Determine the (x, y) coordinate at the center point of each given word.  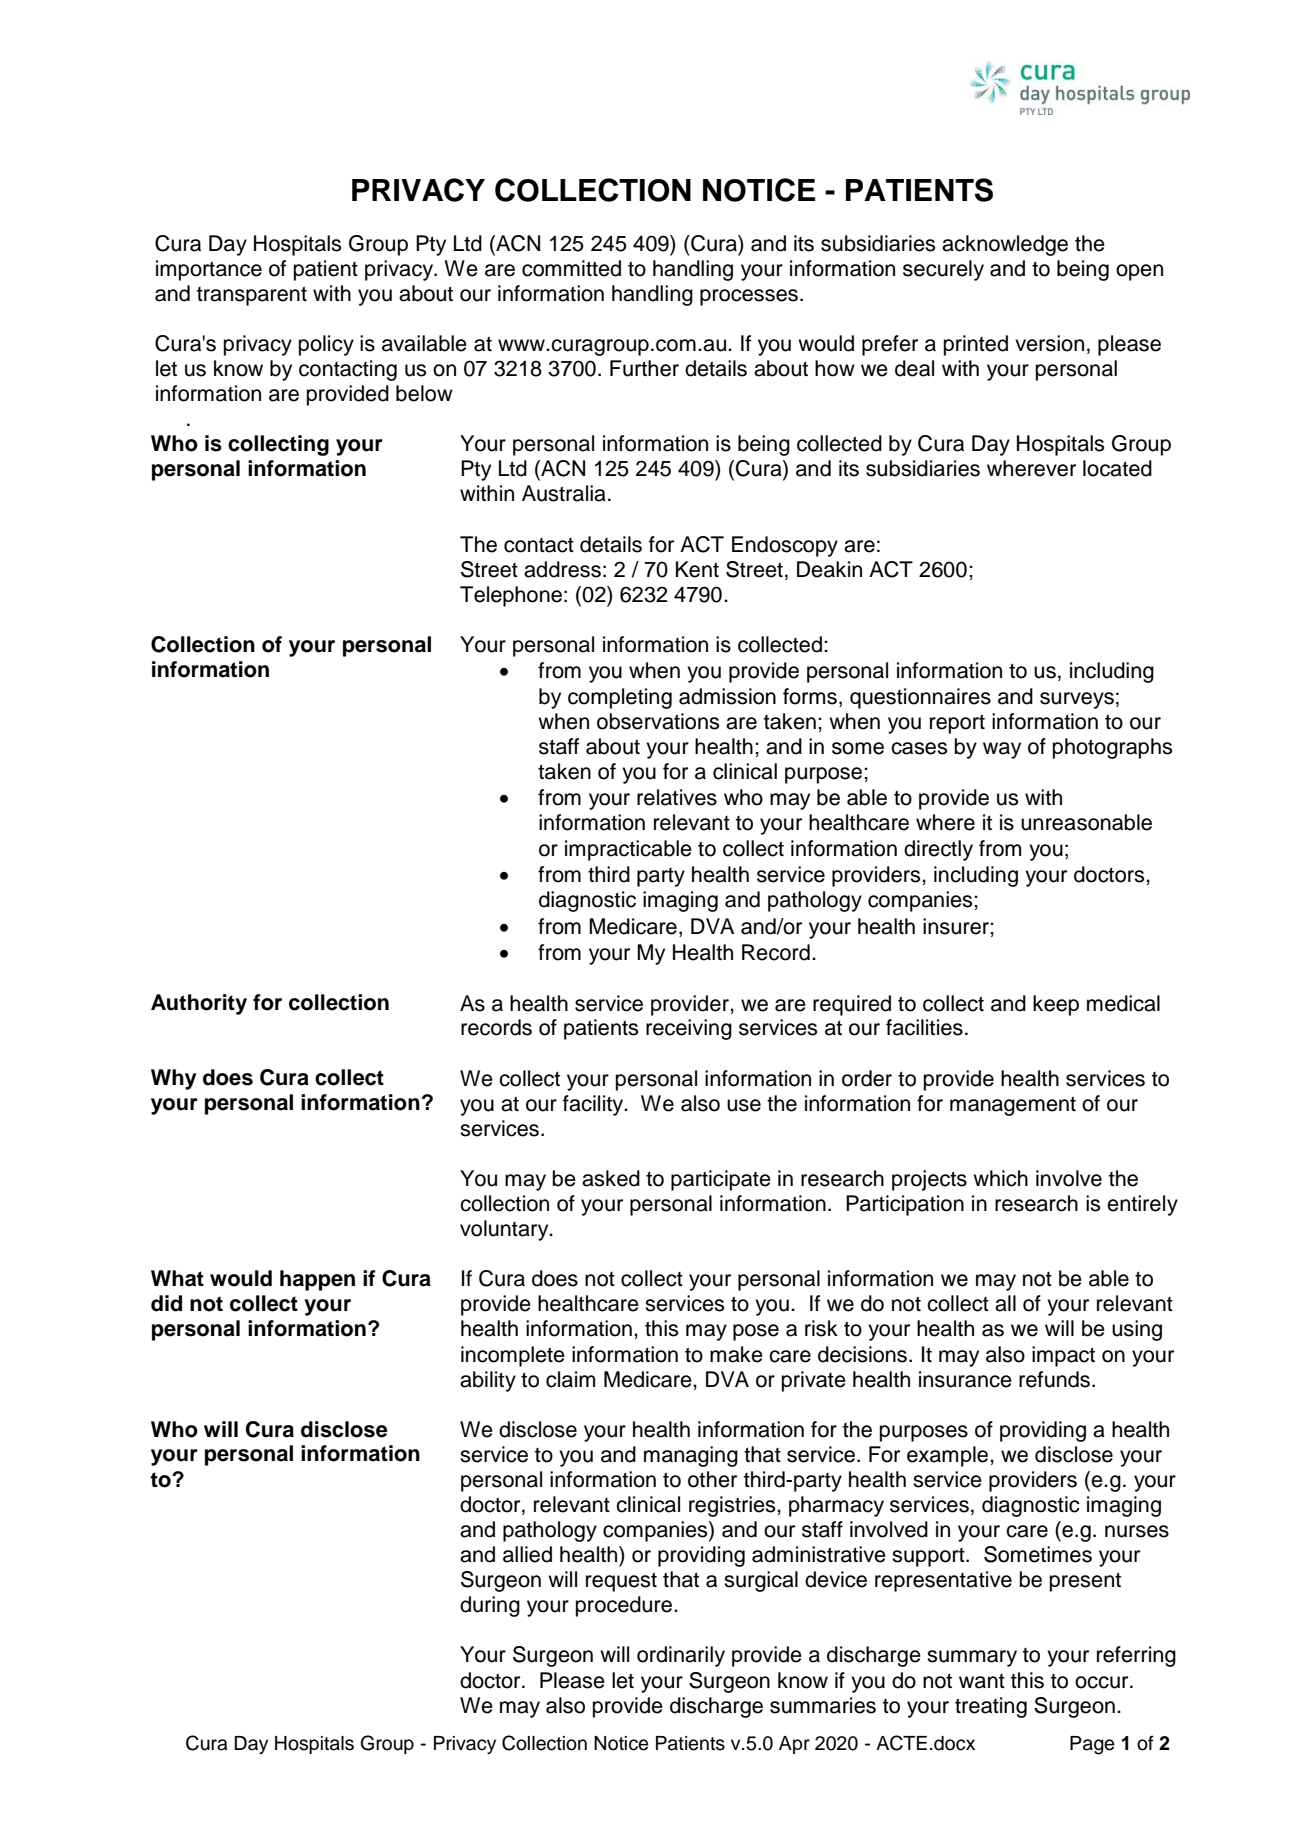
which (1000, 1178)
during (490, 1606)
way (1002, 750)
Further (644, 368)
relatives (677, 797)
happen (317, 1280)
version (1049, 343)
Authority (199, 1004)
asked (611, 1178)
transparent (252, 296)
